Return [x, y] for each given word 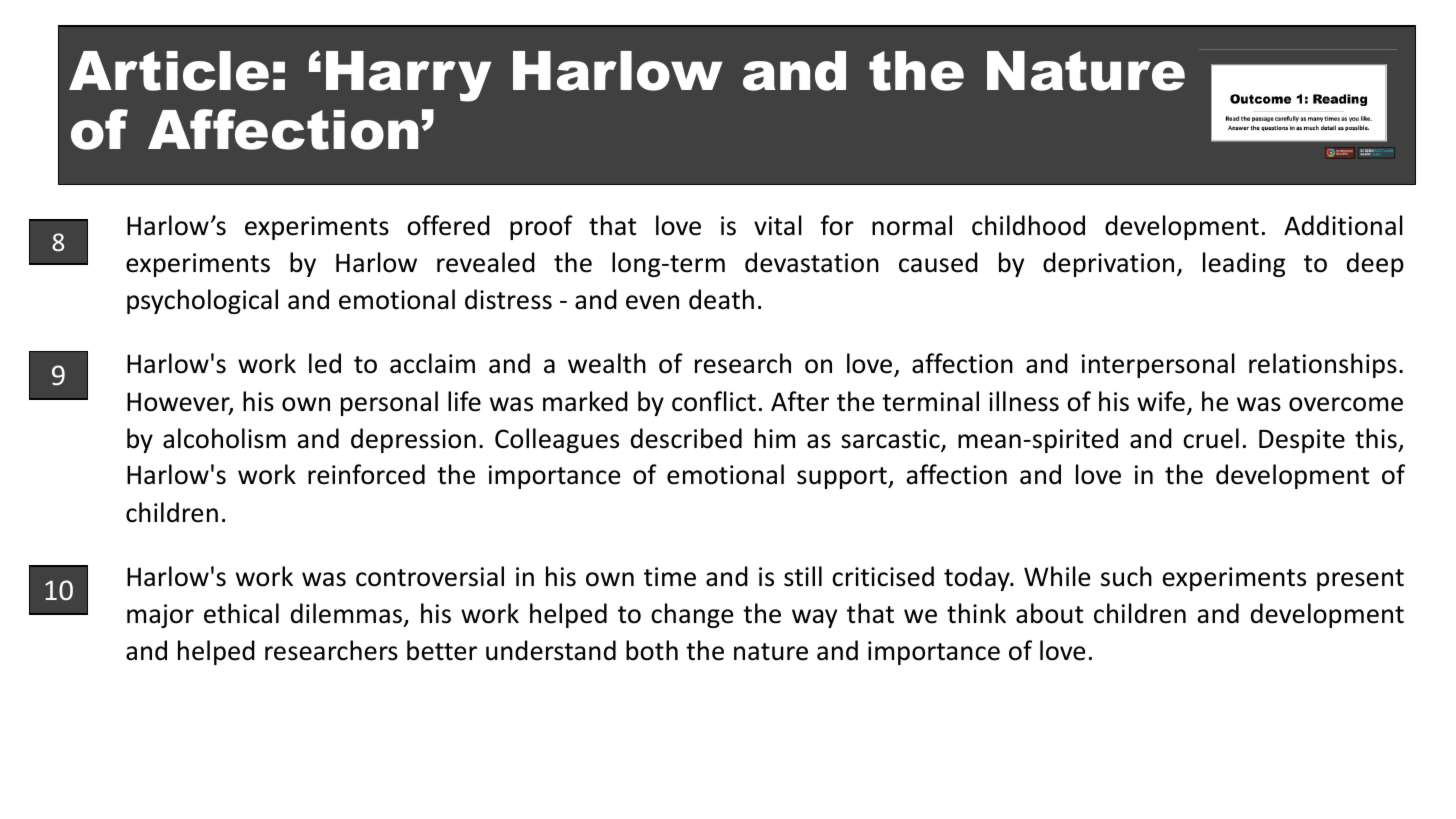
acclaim [432, 363]
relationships [1323, 365]
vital [778, 225]
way [814, 618]
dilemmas [346, 613]
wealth [607, 363]
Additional [1343, 225]
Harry [408, 76]
